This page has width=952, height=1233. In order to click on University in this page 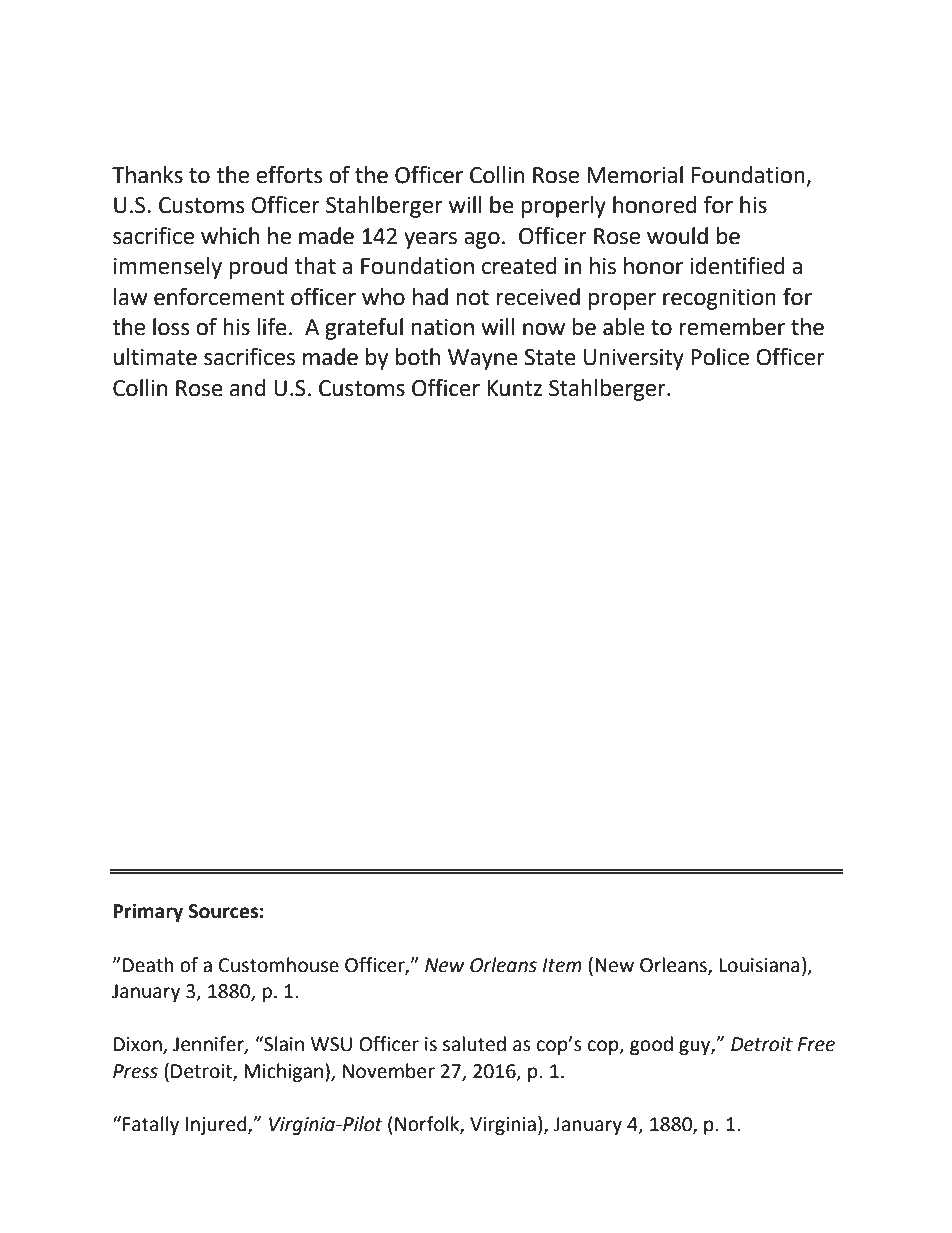, I will do `click(634, 359)`.
